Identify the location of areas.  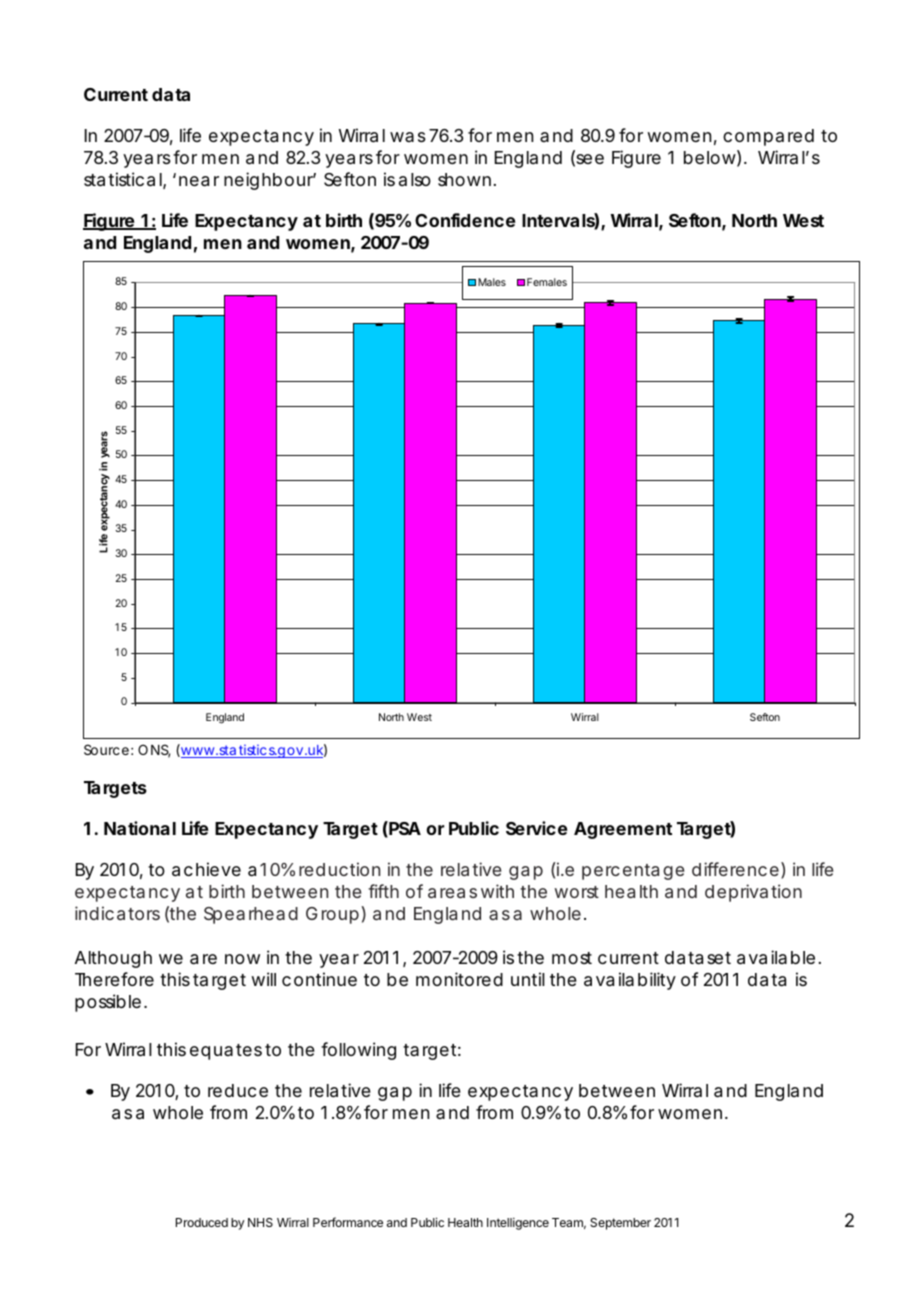
(452, 893).
